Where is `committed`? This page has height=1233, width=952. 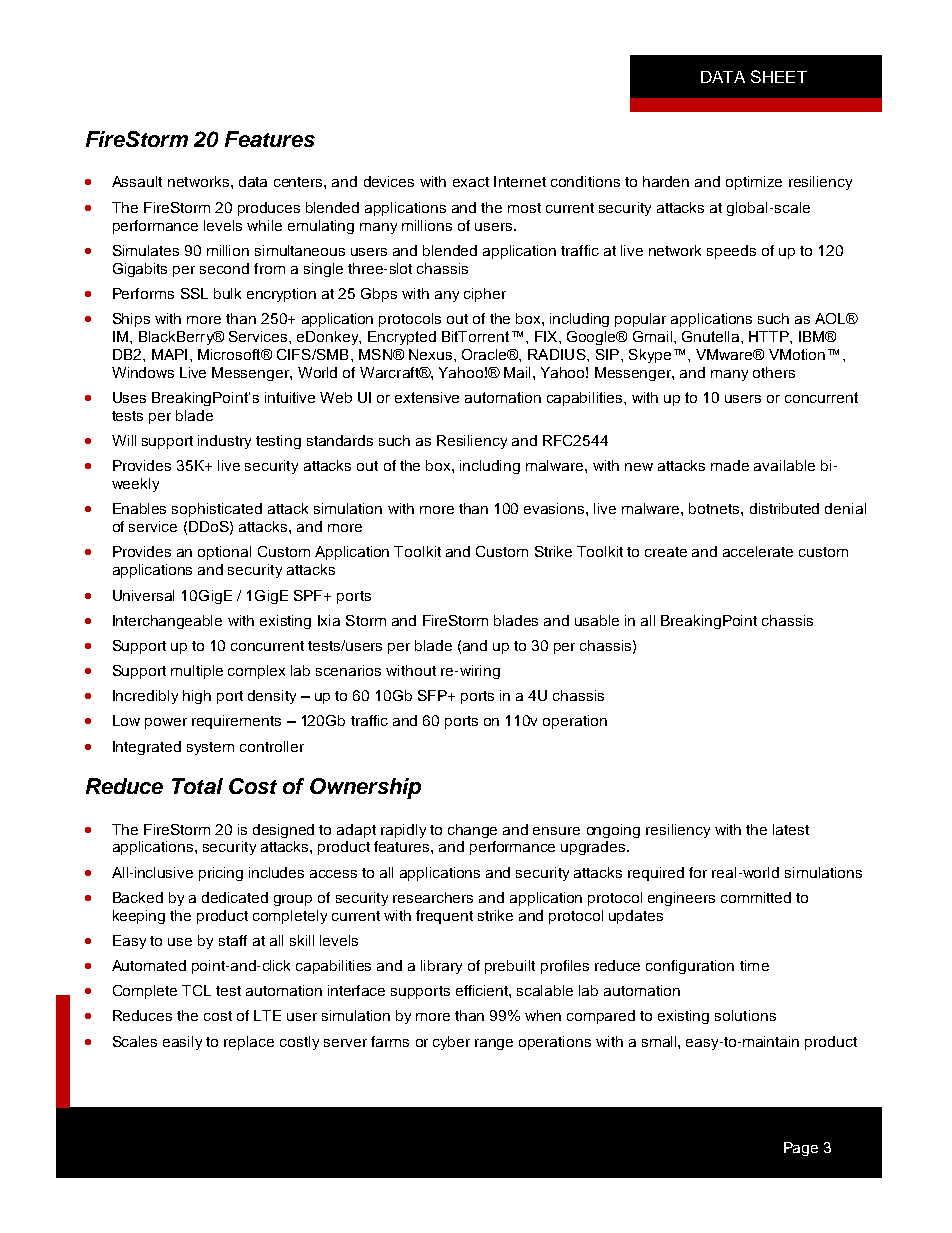 committed is located at coordinates (756, 897).
